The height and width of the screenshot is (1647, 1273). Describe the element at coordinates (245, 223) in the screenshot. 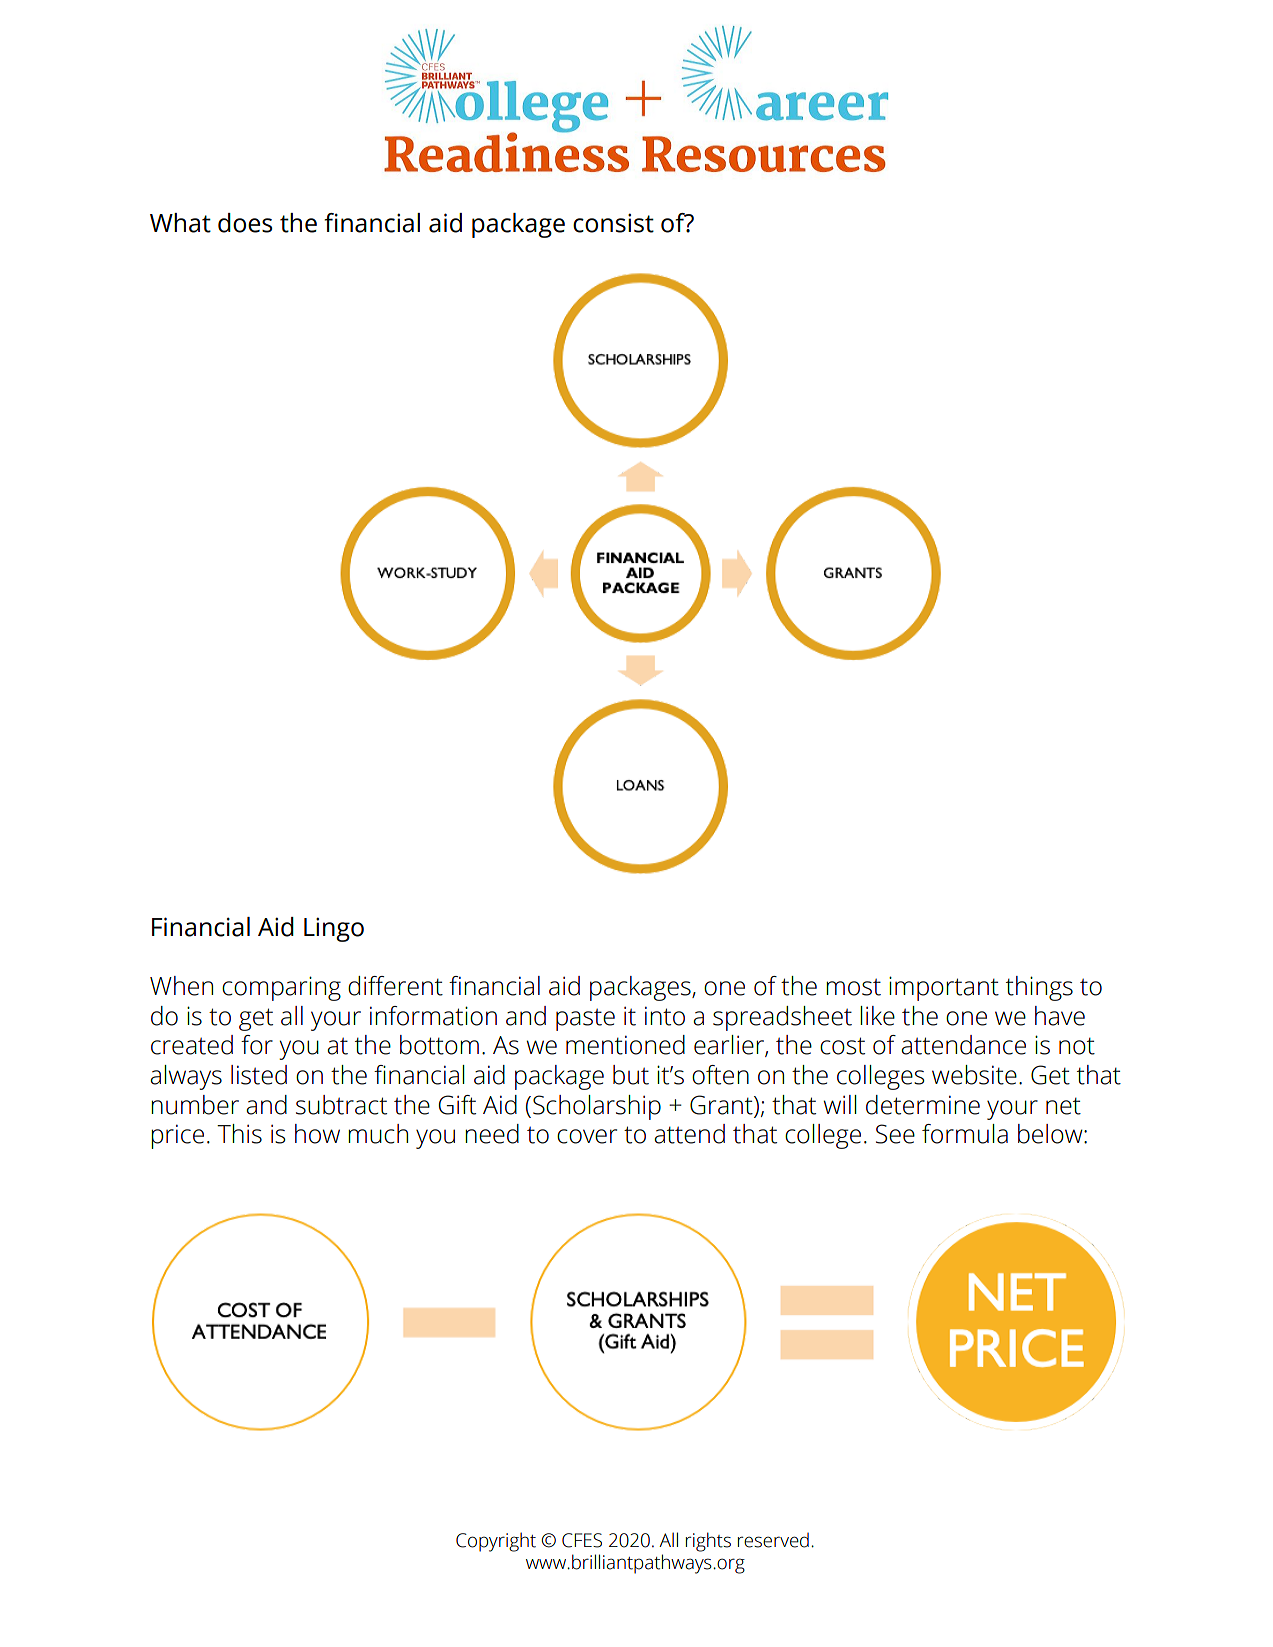

I see `does` at that location.
